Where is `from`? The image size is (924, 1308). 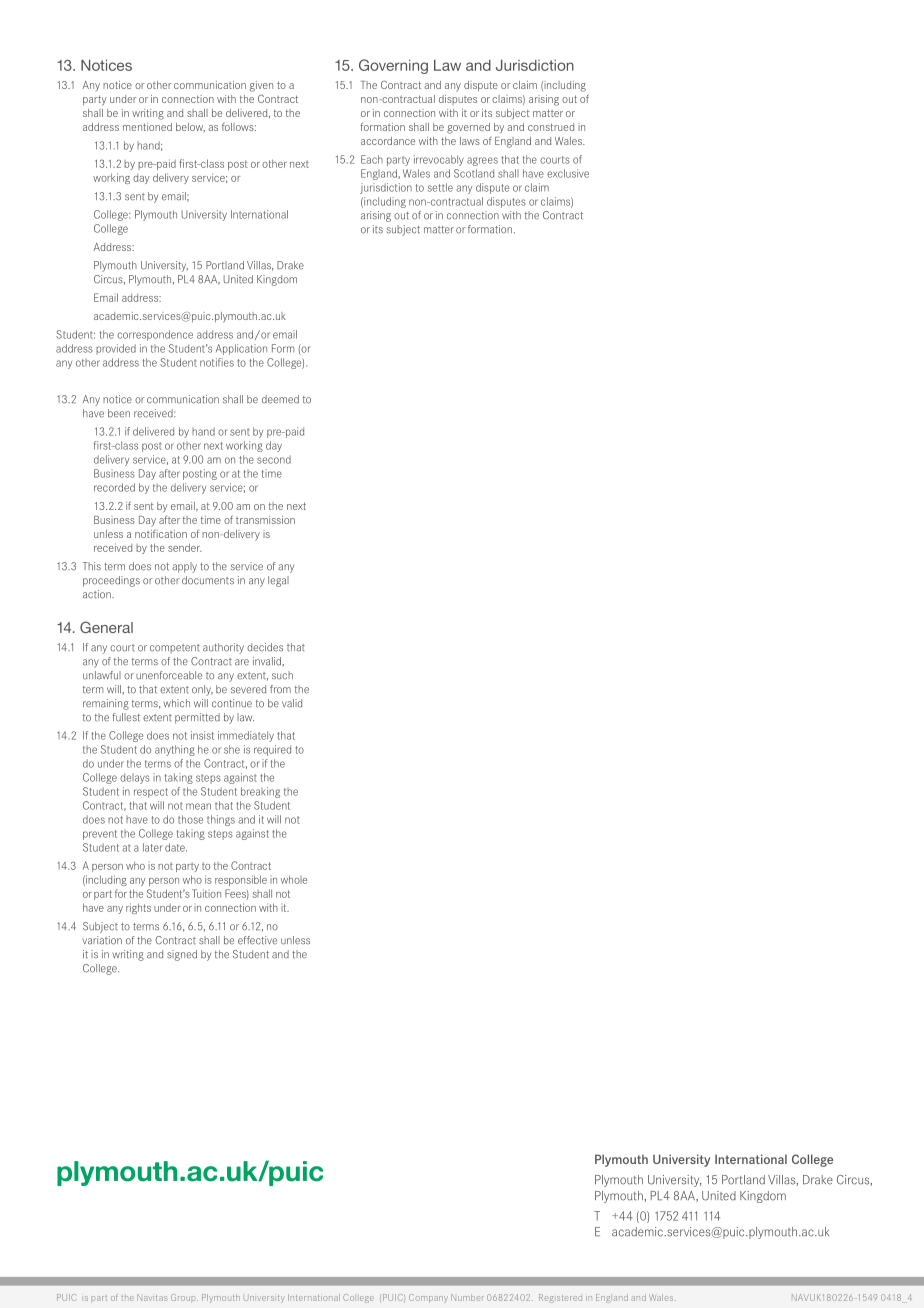 from is located at coordinates (280, 689).
